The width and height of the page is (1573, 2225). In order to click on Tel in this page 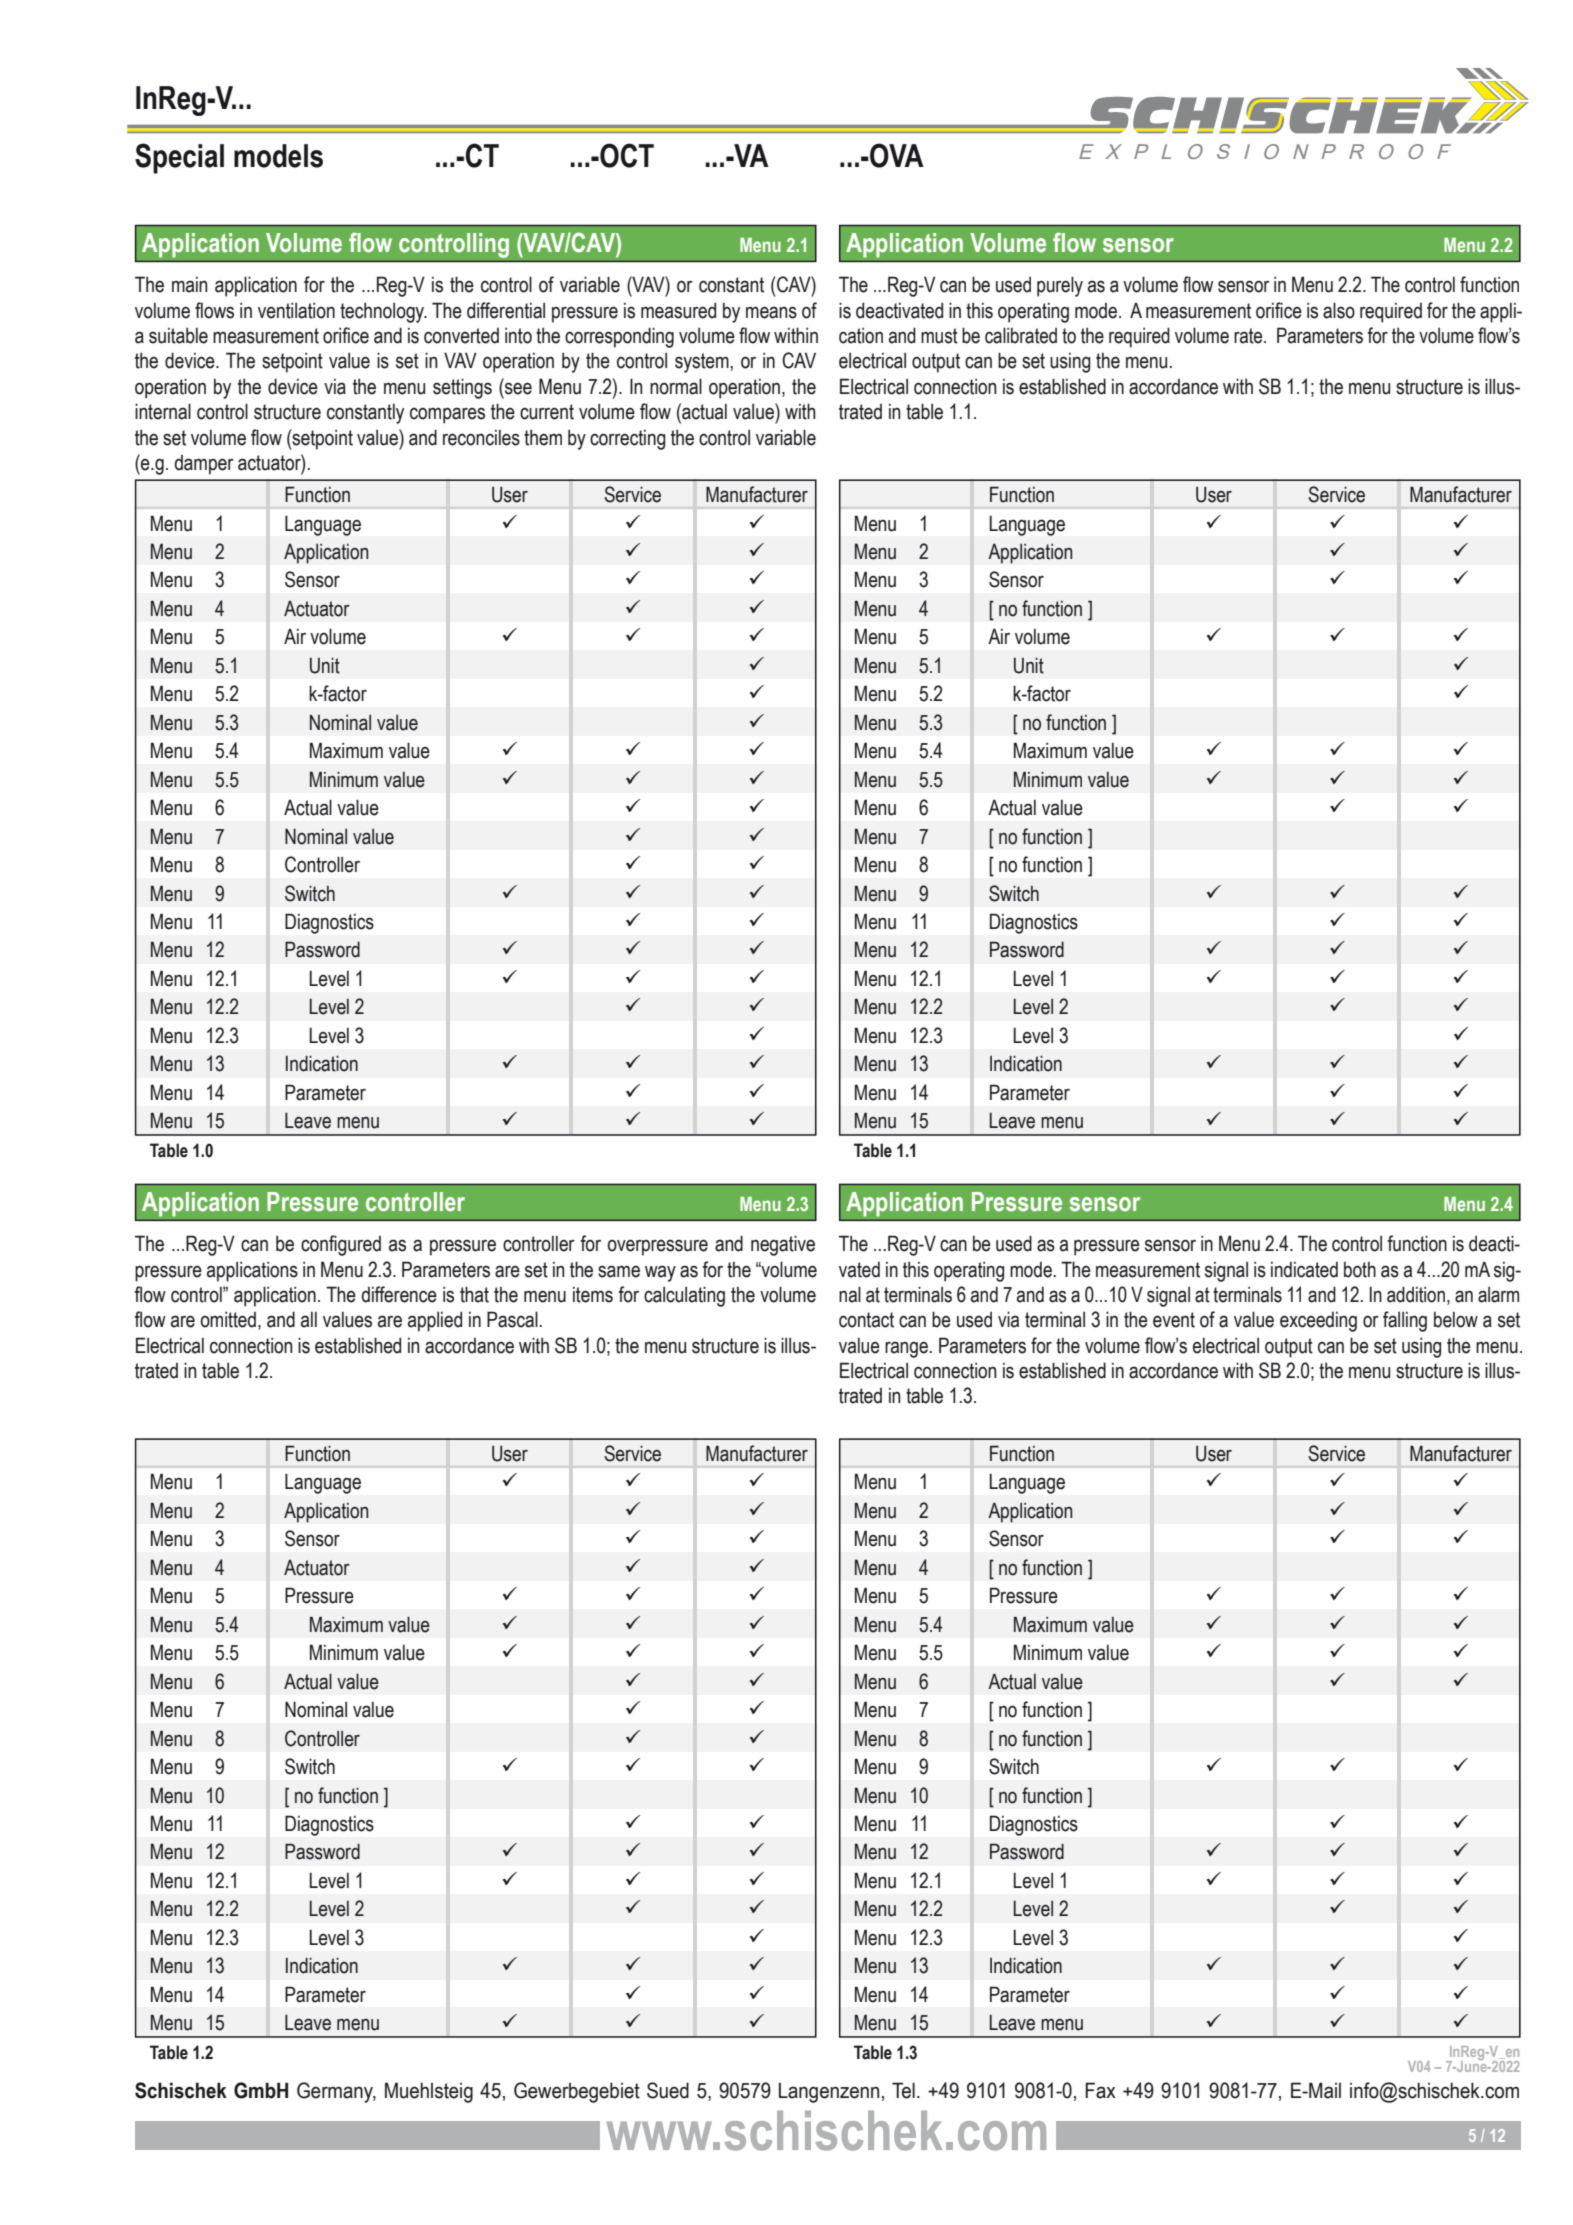, I will do `click(903, 2090)`.
